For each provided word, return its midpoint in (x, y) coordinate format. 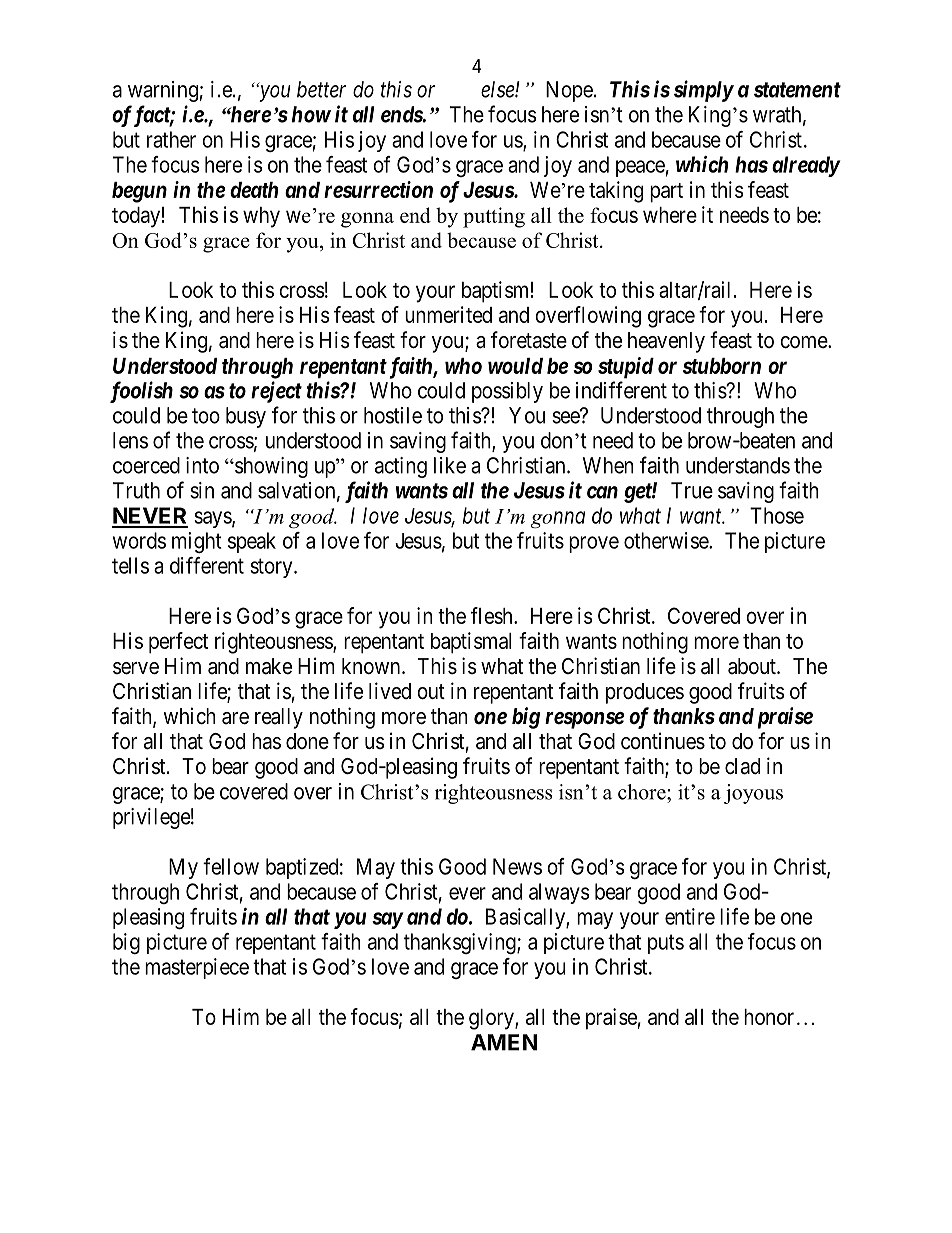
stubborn (722, 366)
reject (276, 392)
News (517, 866)
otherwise (667, 540)
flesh (493, 615)
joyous (753, 794)
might (197, 542)
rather (171, 139)
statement (797, 90)
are (235, 718)
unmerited (448, 314)
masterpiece (197, 968)
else (498, 89)
